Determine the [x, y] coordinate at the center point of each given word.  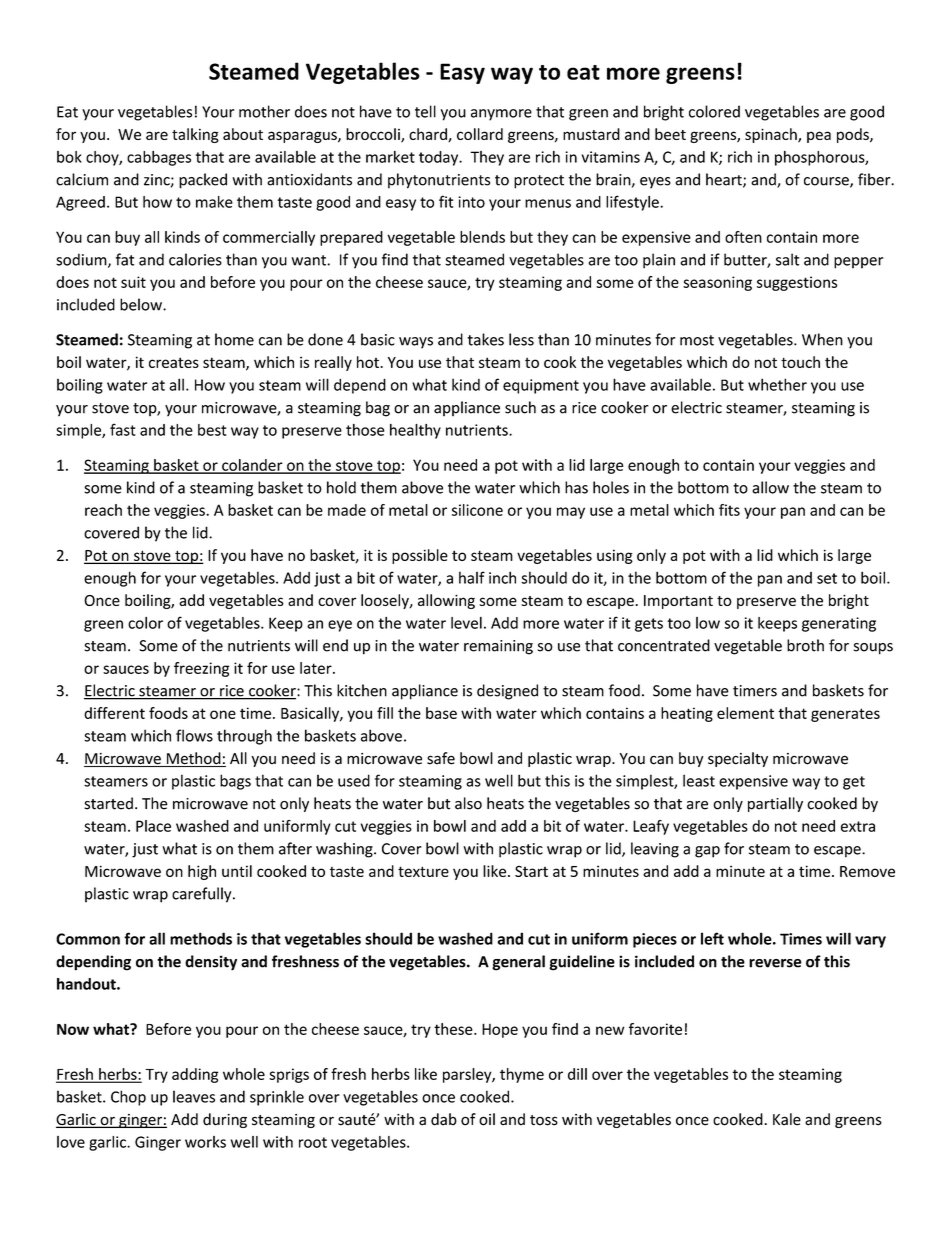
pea [819, 137]
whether [777, 384]
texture [423, 871]
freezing [201, 669]
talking [195, 135]
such [520, 407]
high [202, 872]
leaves [194, 1096]
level [466, 623]
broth [805, 645]
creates [174, 362]
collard [480, 134]
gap [707, 852]
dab [444, 1119]
